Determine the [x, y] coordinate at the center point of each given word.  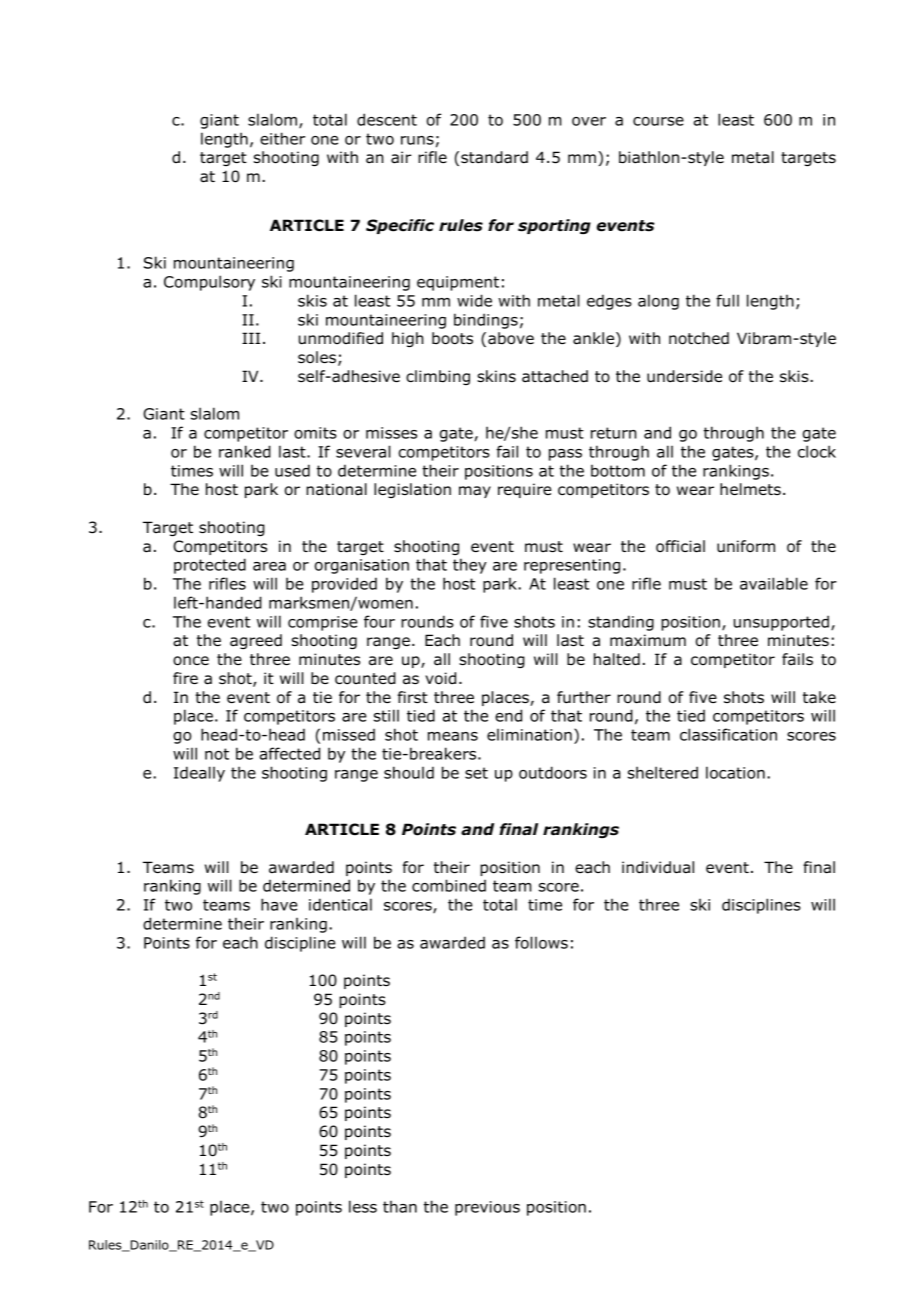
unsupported [781, 623]
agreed [256, 641]
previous [487, 1208]
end [508, 715]
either [282, 138]
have [279, 904]
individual [658, 867]
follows [541, 942]
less [363, 1206]
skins [496, 376]
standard [494, 157]
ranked [245, 451]
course [658, 121]
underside [684, 376]
